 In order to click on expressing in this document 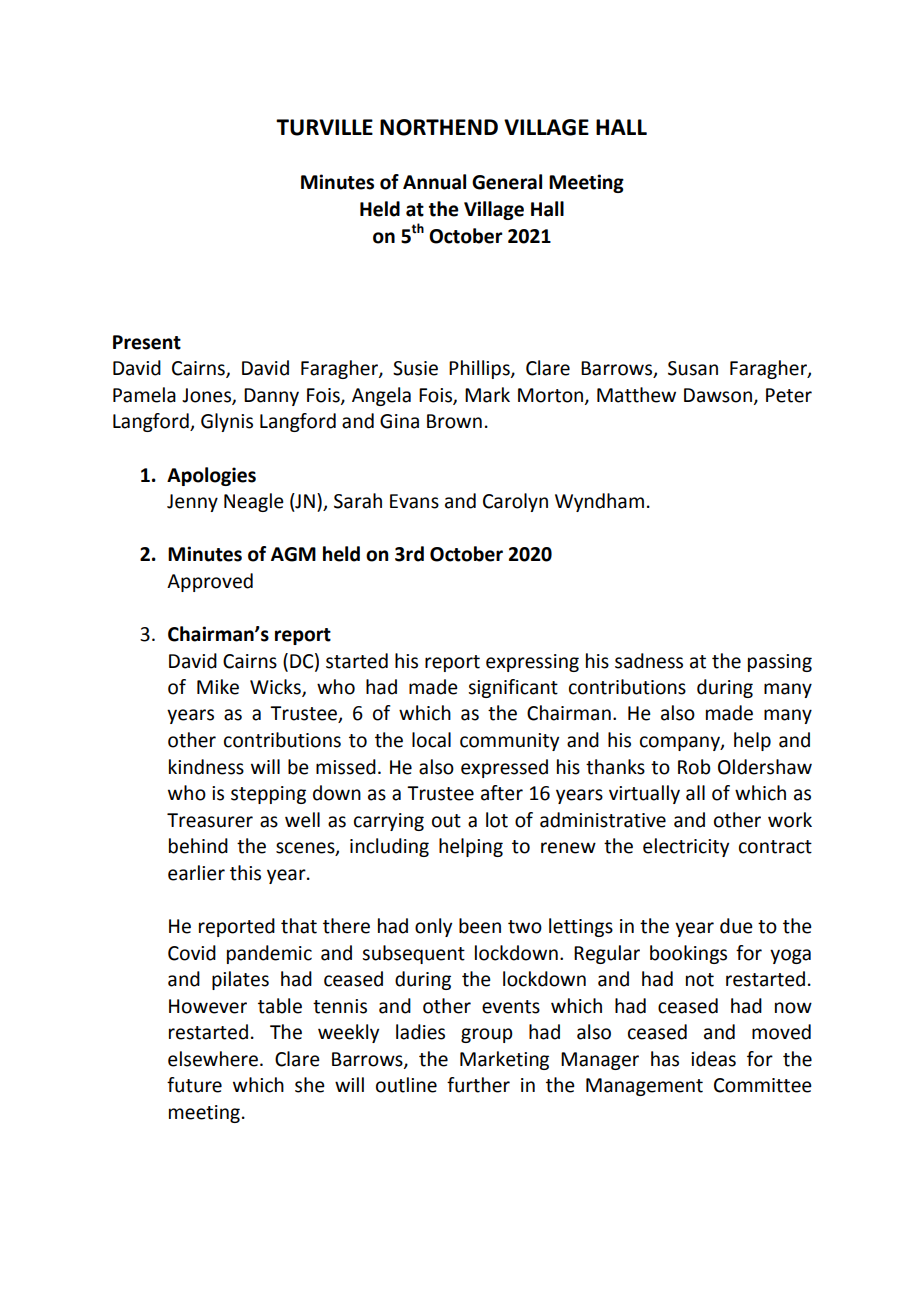, I will do `click(532, 663)`.
